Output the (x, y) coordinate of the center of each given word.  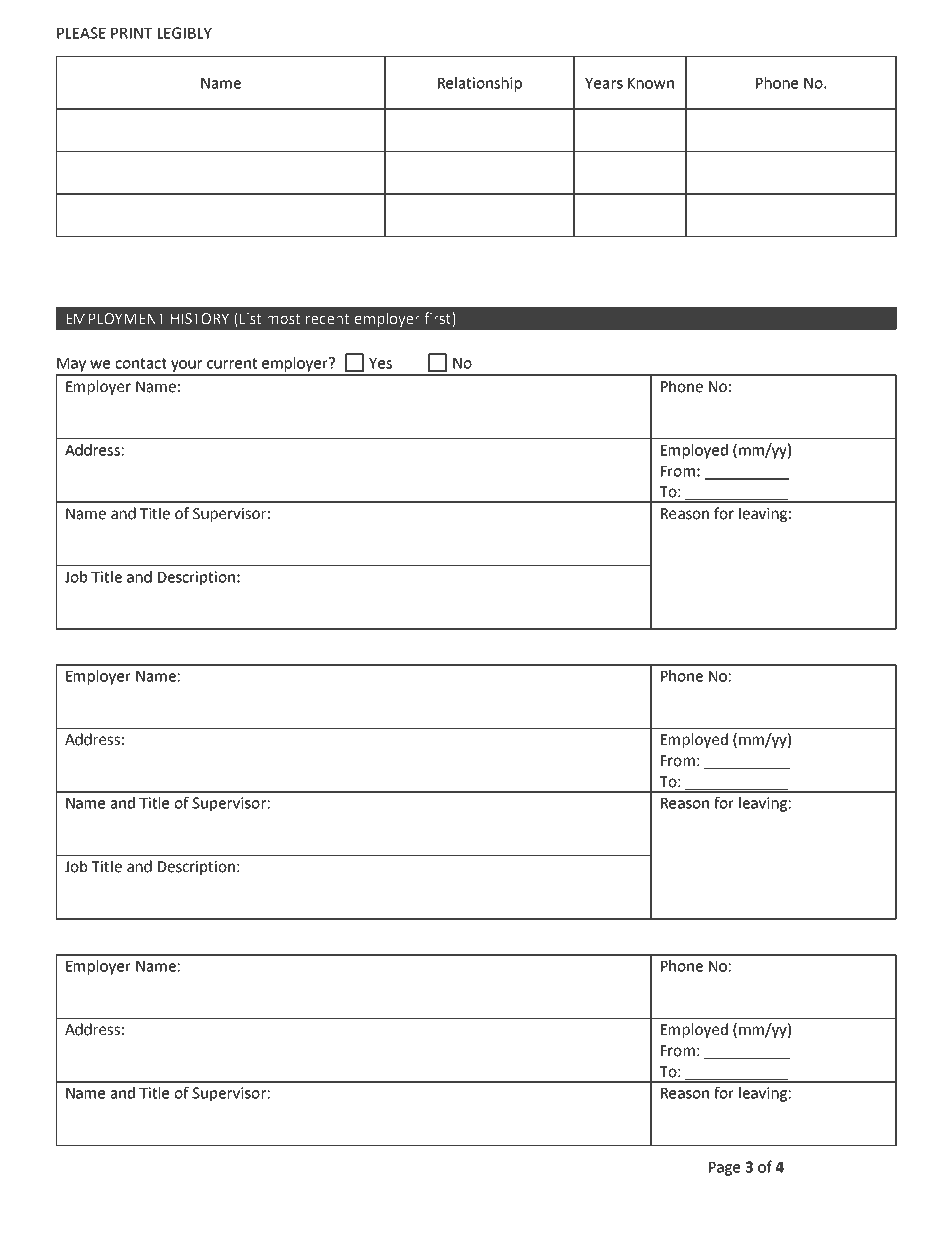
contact (141, 363)
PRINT (131, 33)
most (283, 319)
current (232, 363)
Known (651, 83)
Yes (380, 363)
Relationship (480, 84)
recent (327, 319)
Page (724, 1169)
